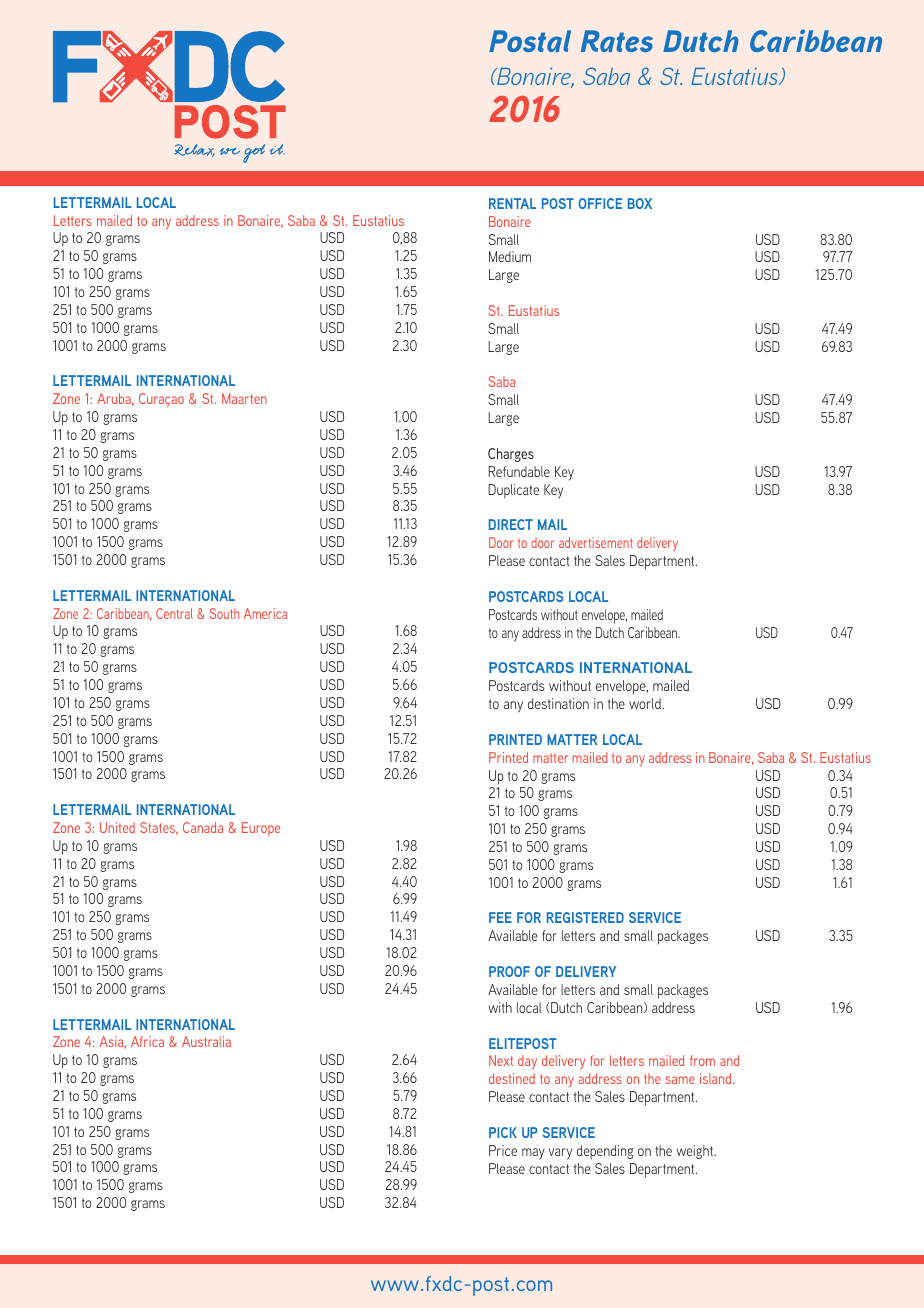 The image size is (924, 1308). I want to click on advertisement, so click(596, 542).
